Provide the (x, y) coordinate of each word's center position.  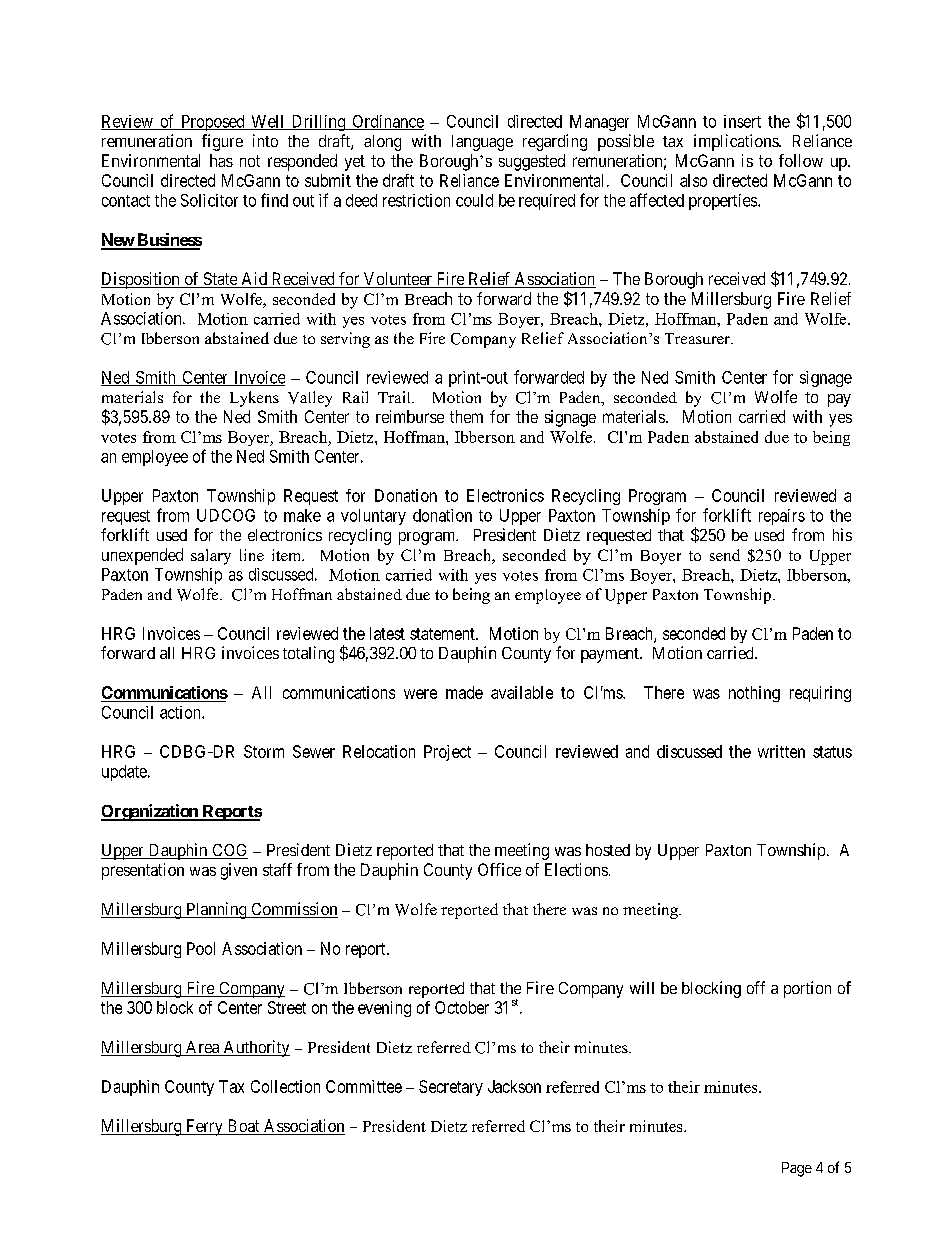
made (464, 692)
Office (499, 869)
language (482, 143)
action (181, 712)
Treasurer (698, 338)
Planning (216, 910)
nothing (754, 694)
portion (807, 989)
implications (737, 142)
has (221, 160)
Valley (310, 399)
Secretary (451, 1088)
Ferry (204, 1127)
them (466, 416)
